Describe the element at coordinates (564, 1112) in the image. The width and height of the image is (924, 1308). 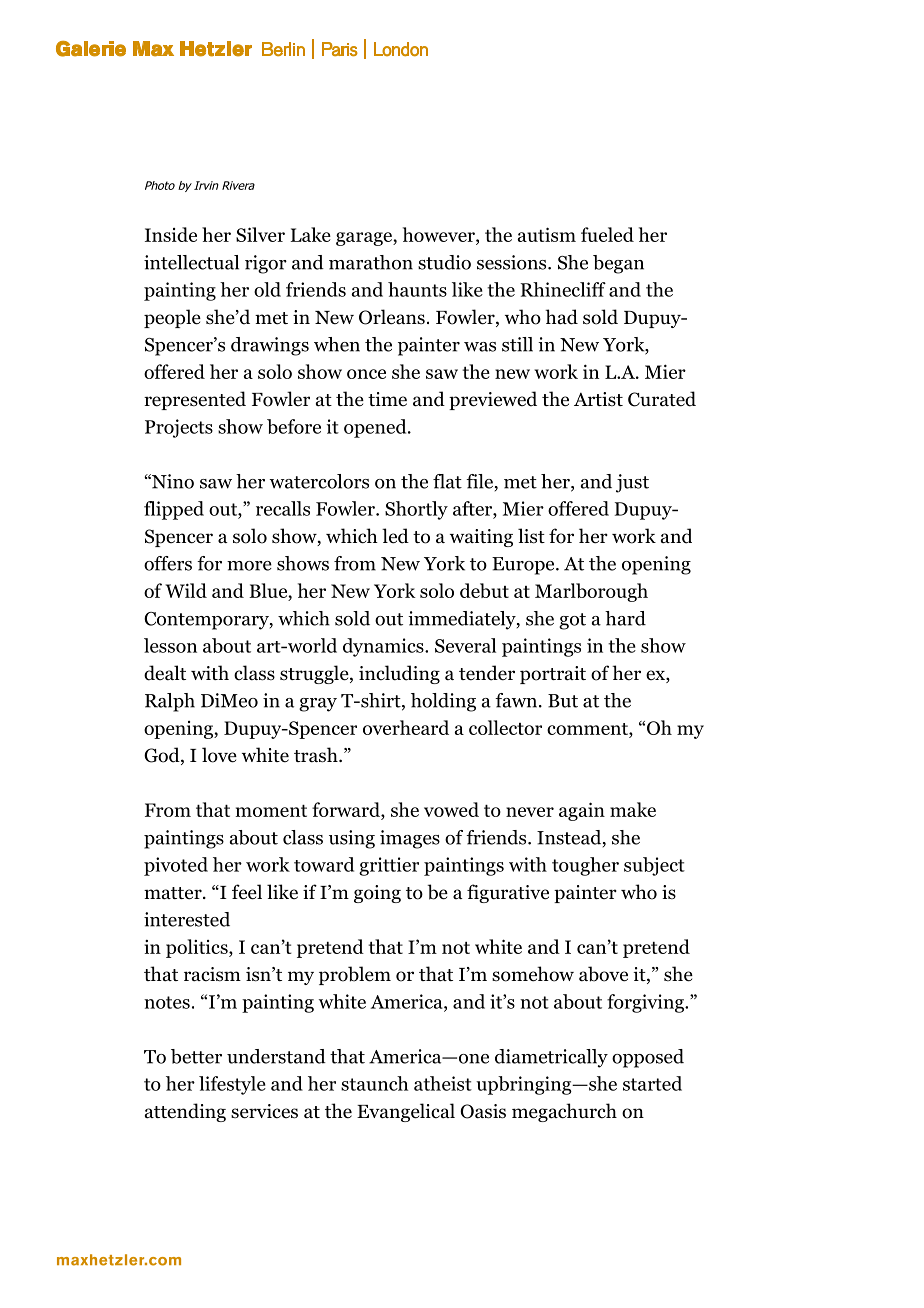
I see `megachurch` at that location.
